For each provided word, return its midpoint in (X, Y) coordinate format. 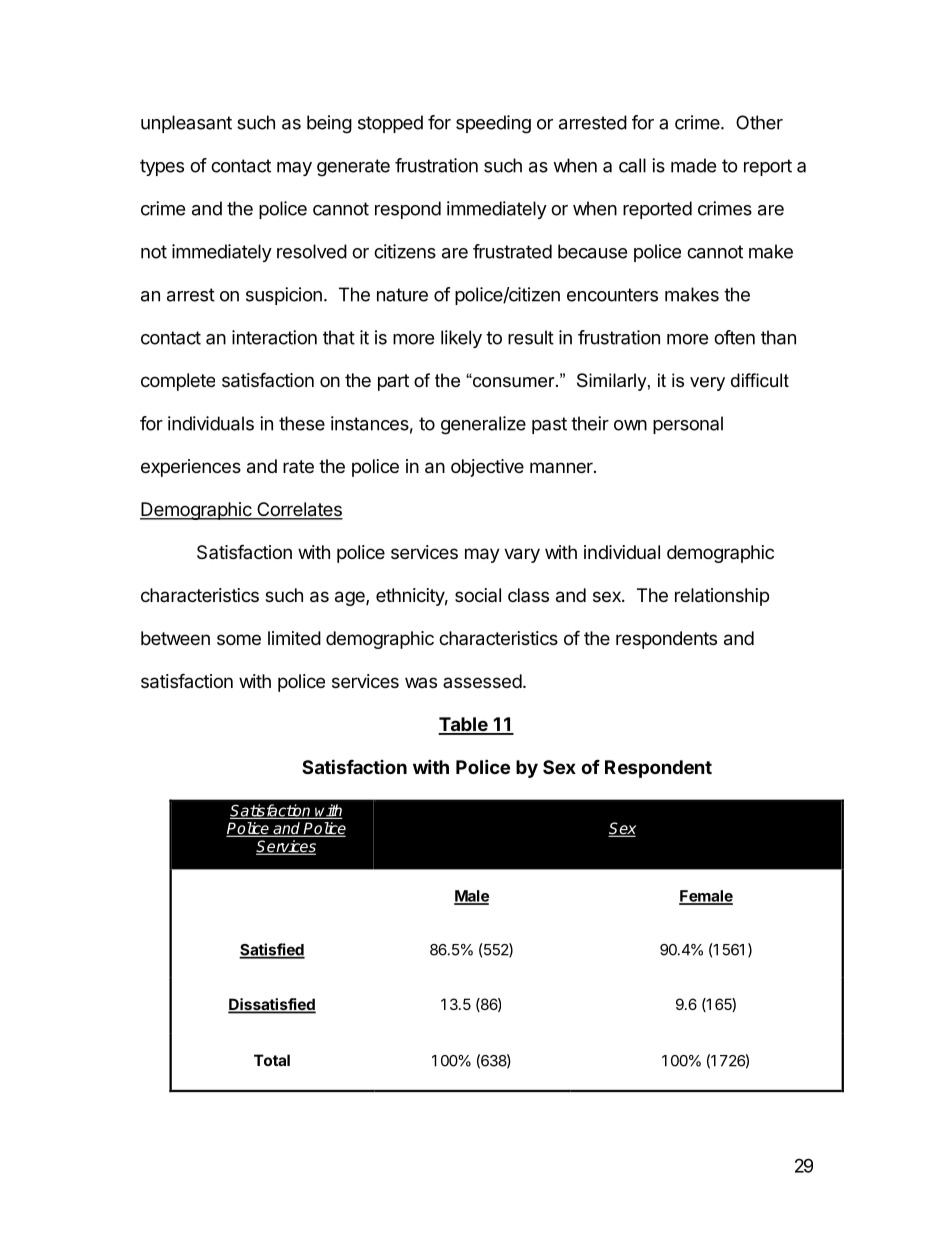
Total (272, 1060)
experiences (191, 468)
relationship (722, 597)
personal (688, 425)
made (693, 165)
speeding (493, 124)
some (239, 639)
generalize (483, 425)
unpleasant (186, 124)
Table (463, 725)
